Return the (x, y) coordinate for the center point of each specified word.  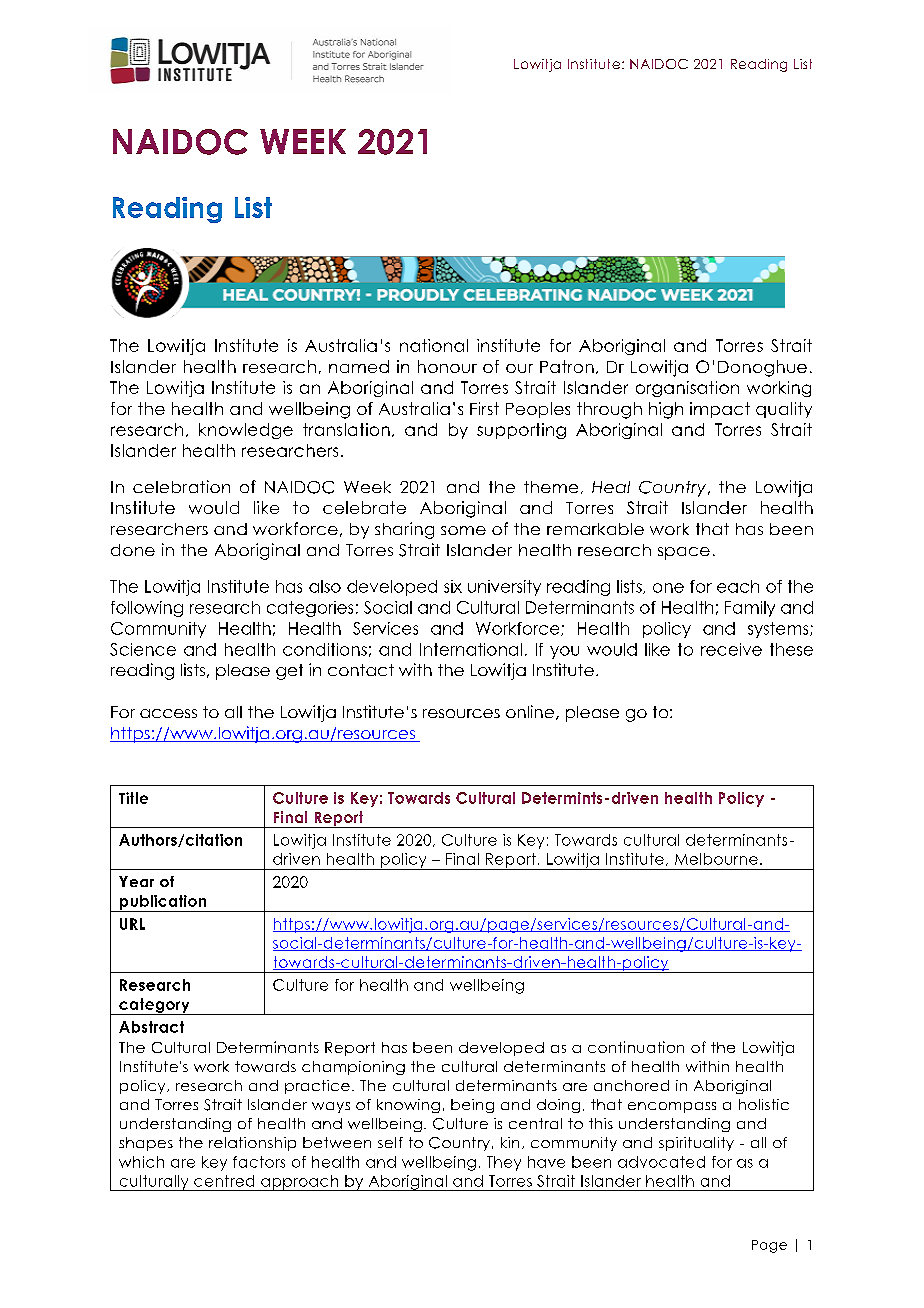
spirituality (696, 1144)
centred (224, 1181)
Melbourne (716, 859)
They (504, 1163)
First (484, 408)
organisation (687, 389)
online (531, 712)
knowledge (246, 431)
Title (133, 798)
